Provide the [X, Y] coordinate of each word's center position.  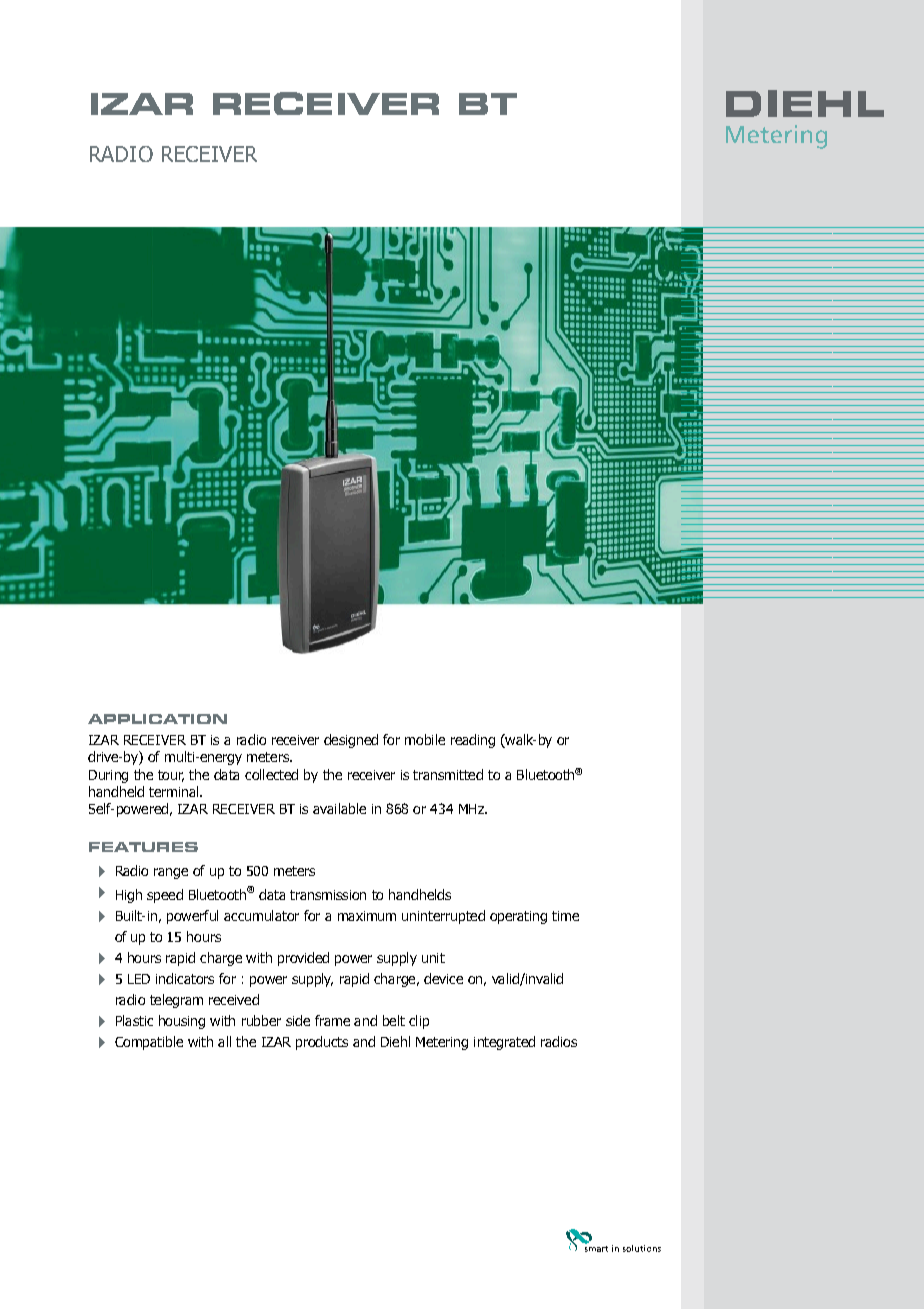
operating [518, 917]
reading [473, 741]
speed [165, 896]
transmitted [448, 774]
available [339, 808]
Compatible [149, 1043]
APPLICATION [157, 719]
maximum [367, 916]
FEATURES [143, 847]
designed [351, 741]
